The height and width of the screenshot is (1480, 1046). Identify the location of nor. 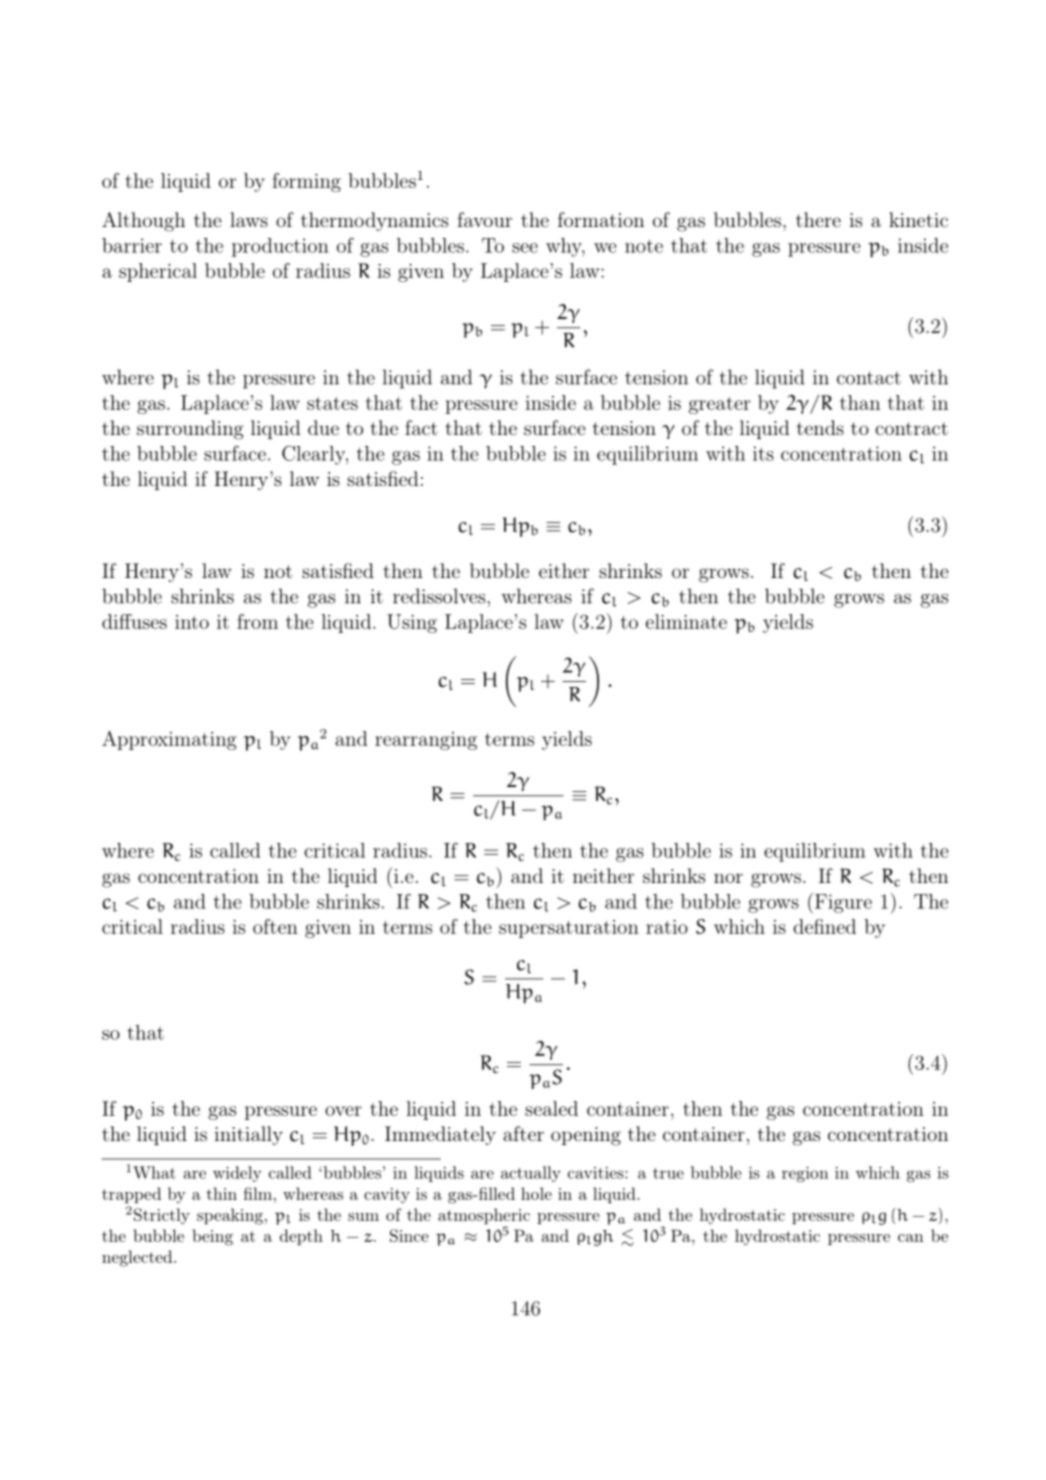
(728, 878).
